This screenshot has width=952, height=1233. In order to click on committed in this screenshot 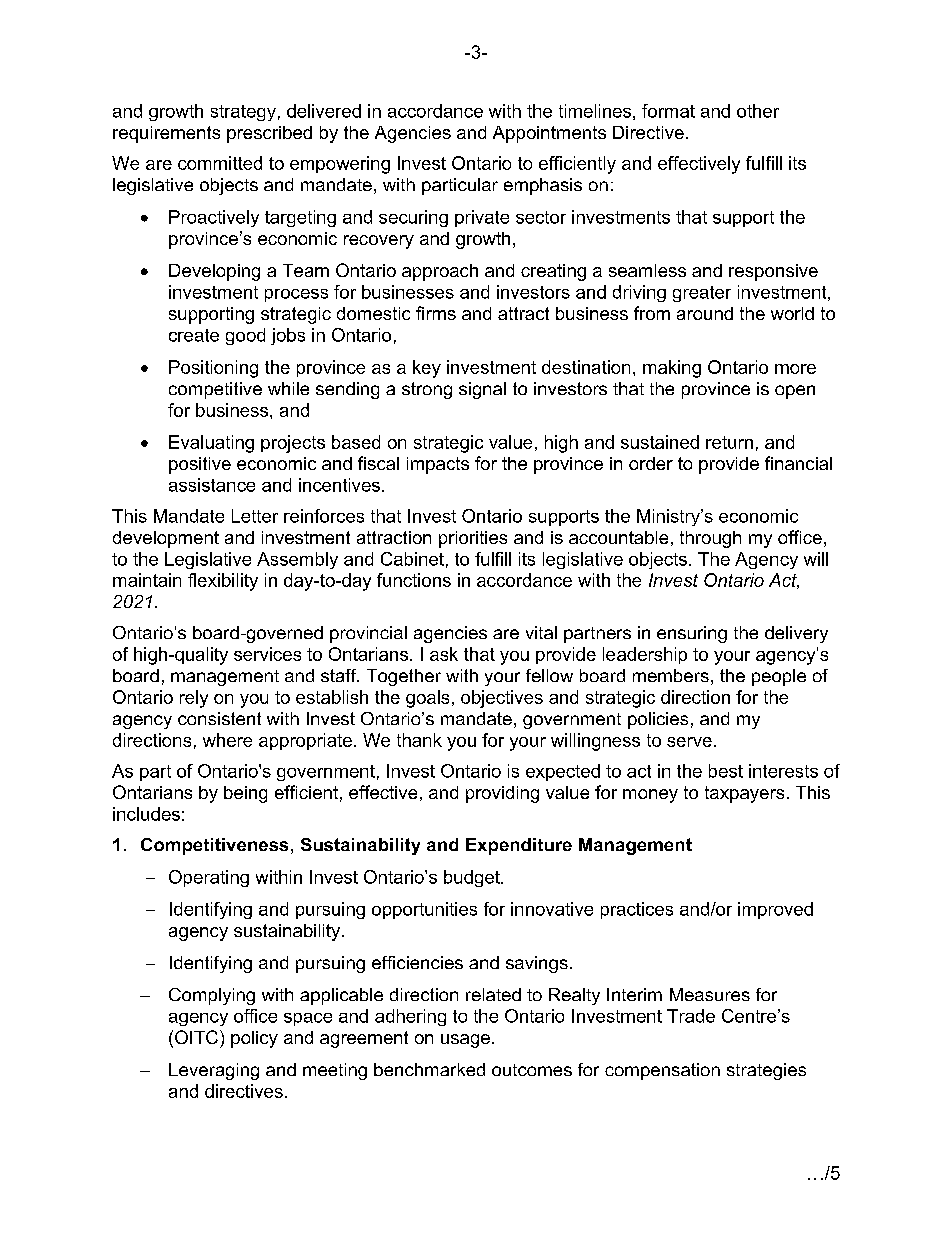, I will do `click(220, 163)`.
